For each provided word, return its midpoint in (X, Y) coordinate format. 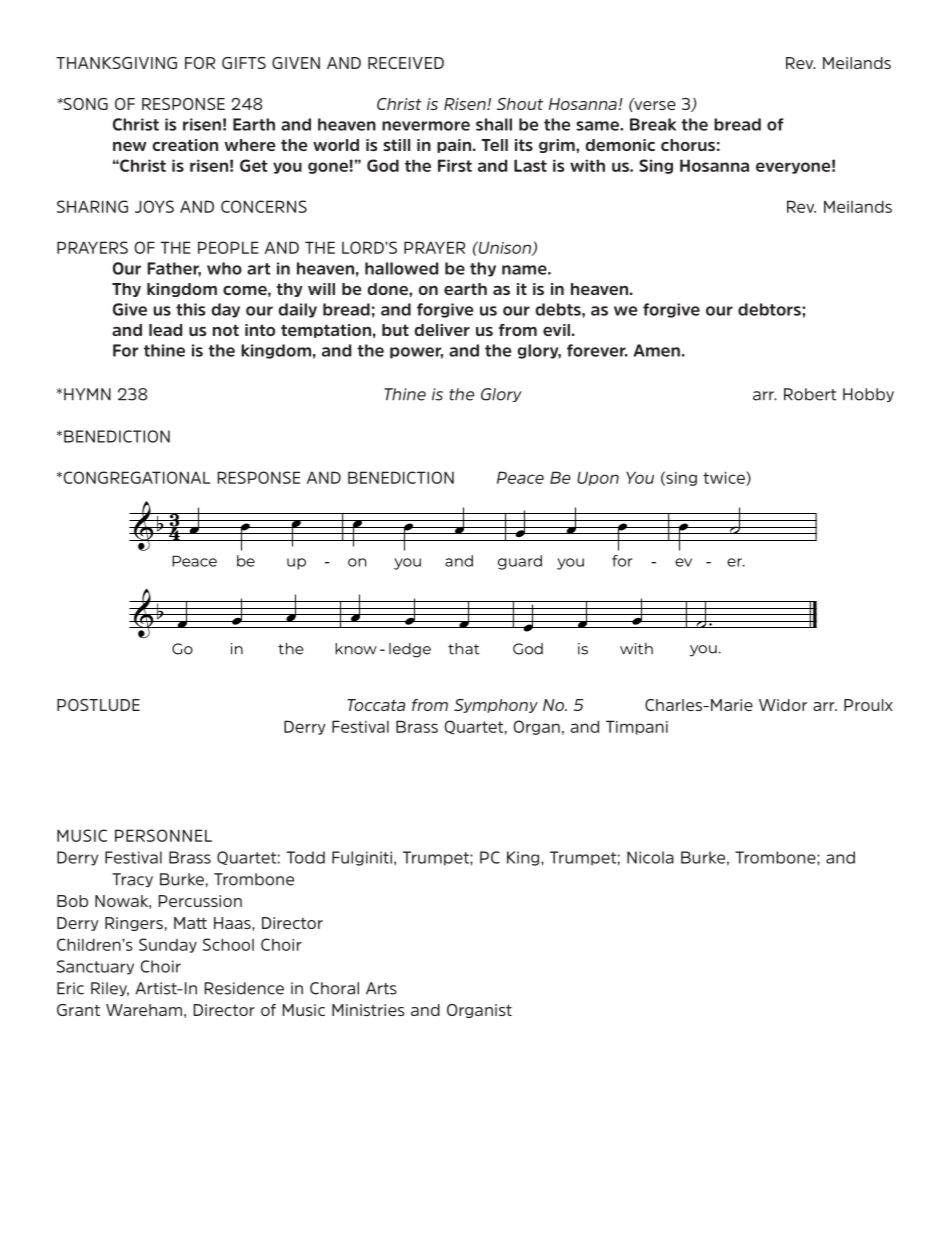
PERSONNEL (163, 835)
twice (725, 479)
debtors (770, 309)
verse (654, 104)
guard (520, 562)
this (190, 309)
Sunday (168, 945)
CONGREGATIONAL (135, 477)
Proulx (868, 705)
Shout (520, 104)
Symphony (496, 706)
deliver (442, 330)
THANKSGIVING (116, 63)
